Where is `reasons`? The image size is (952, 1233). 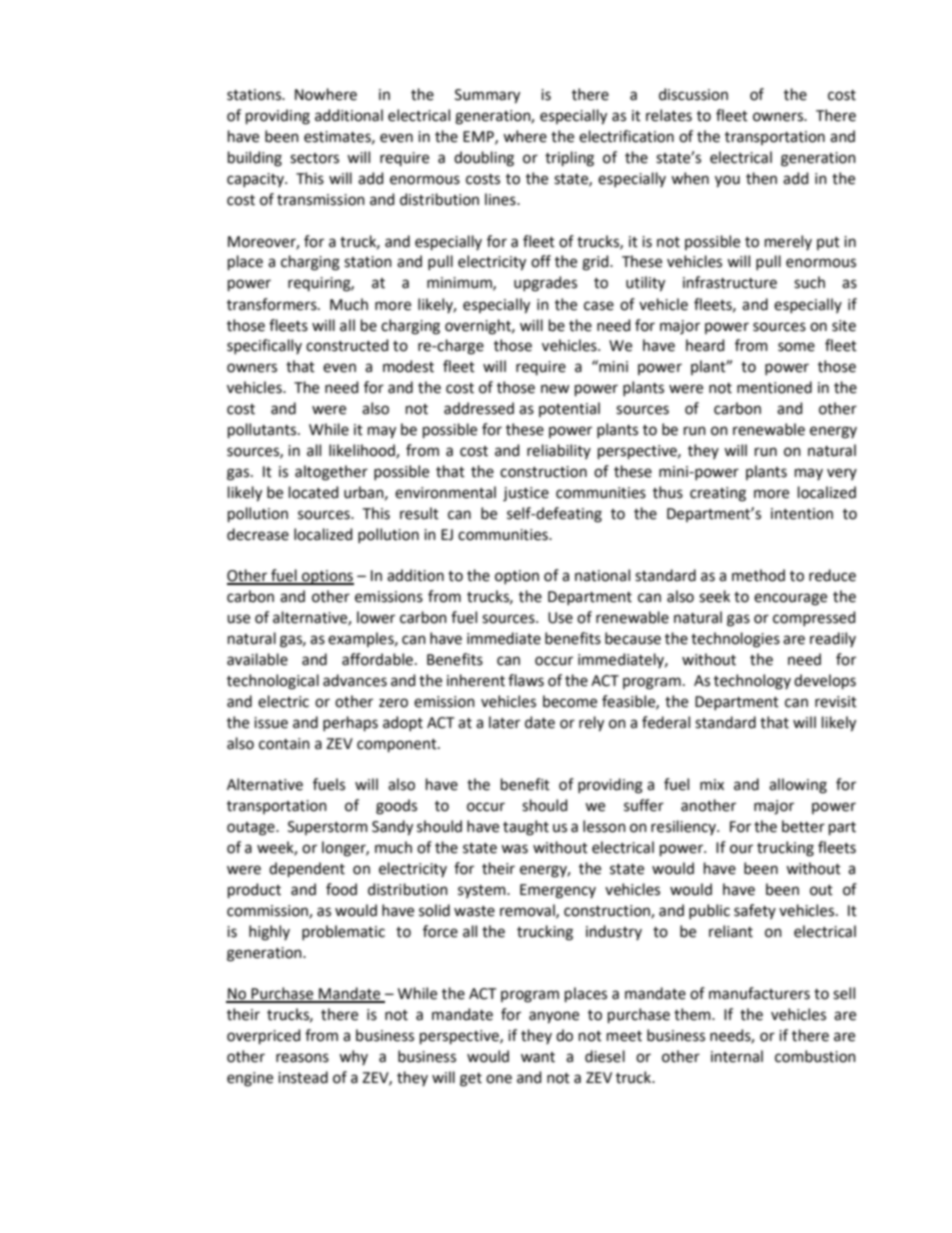 reasons is located at coordinates (302, 1058).
